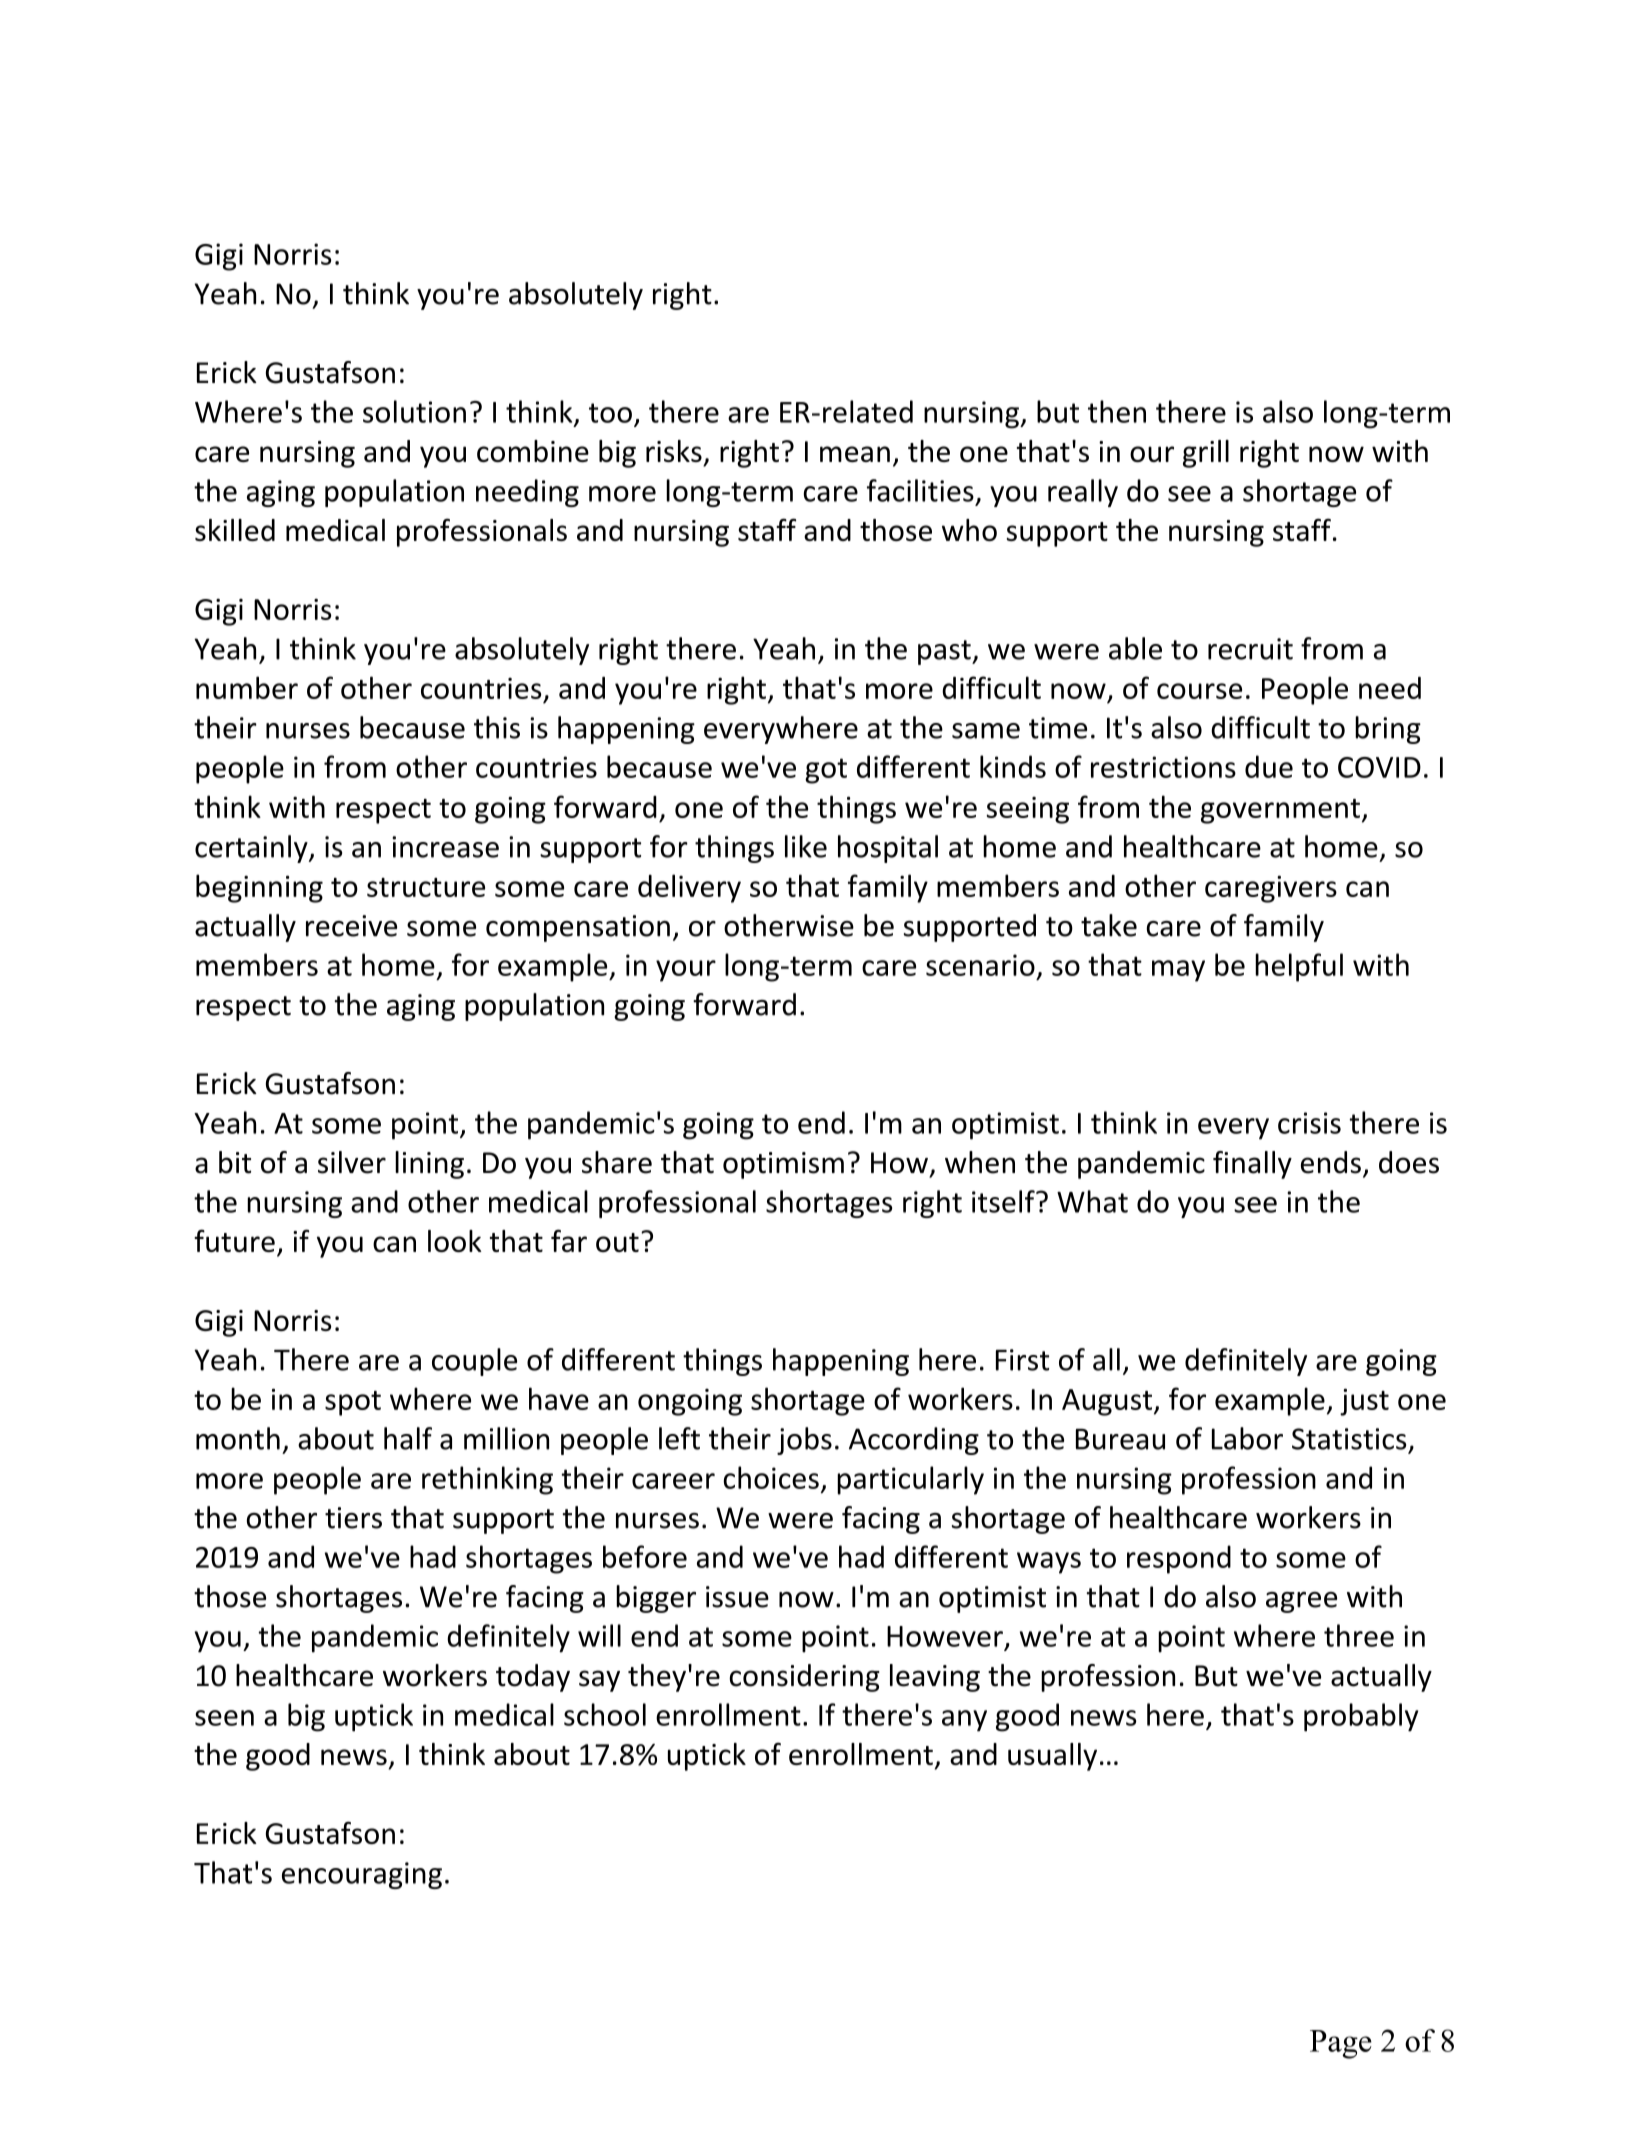 Image resolution: width=1650 pixels, height=2135 pixels. What do you see at coordinates (1052, 1757) in the document?
I see `usually` at bounding box center [1052, 1757].
